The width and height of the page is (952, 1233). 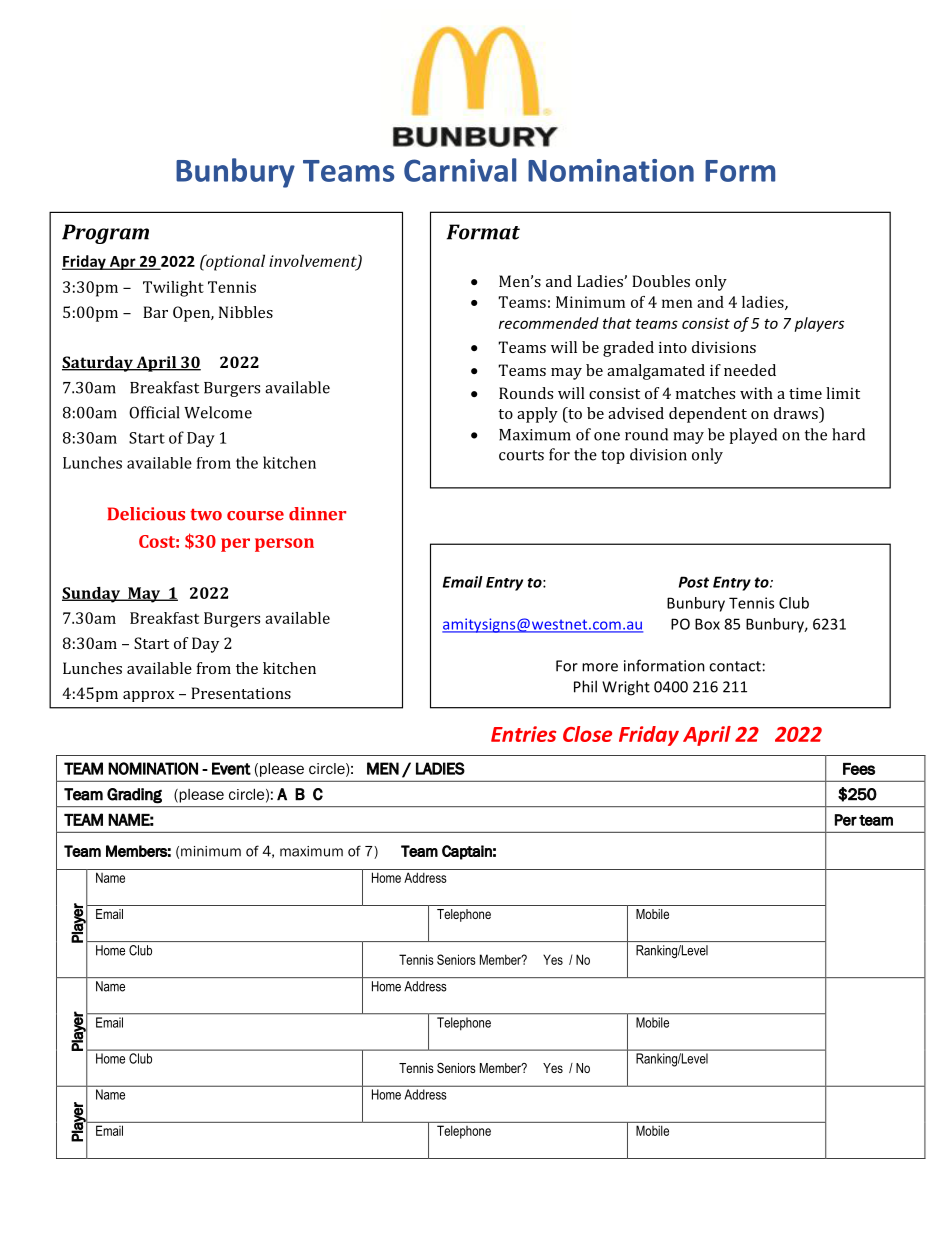 I want to click on courts, so click(x=521, y=455).
